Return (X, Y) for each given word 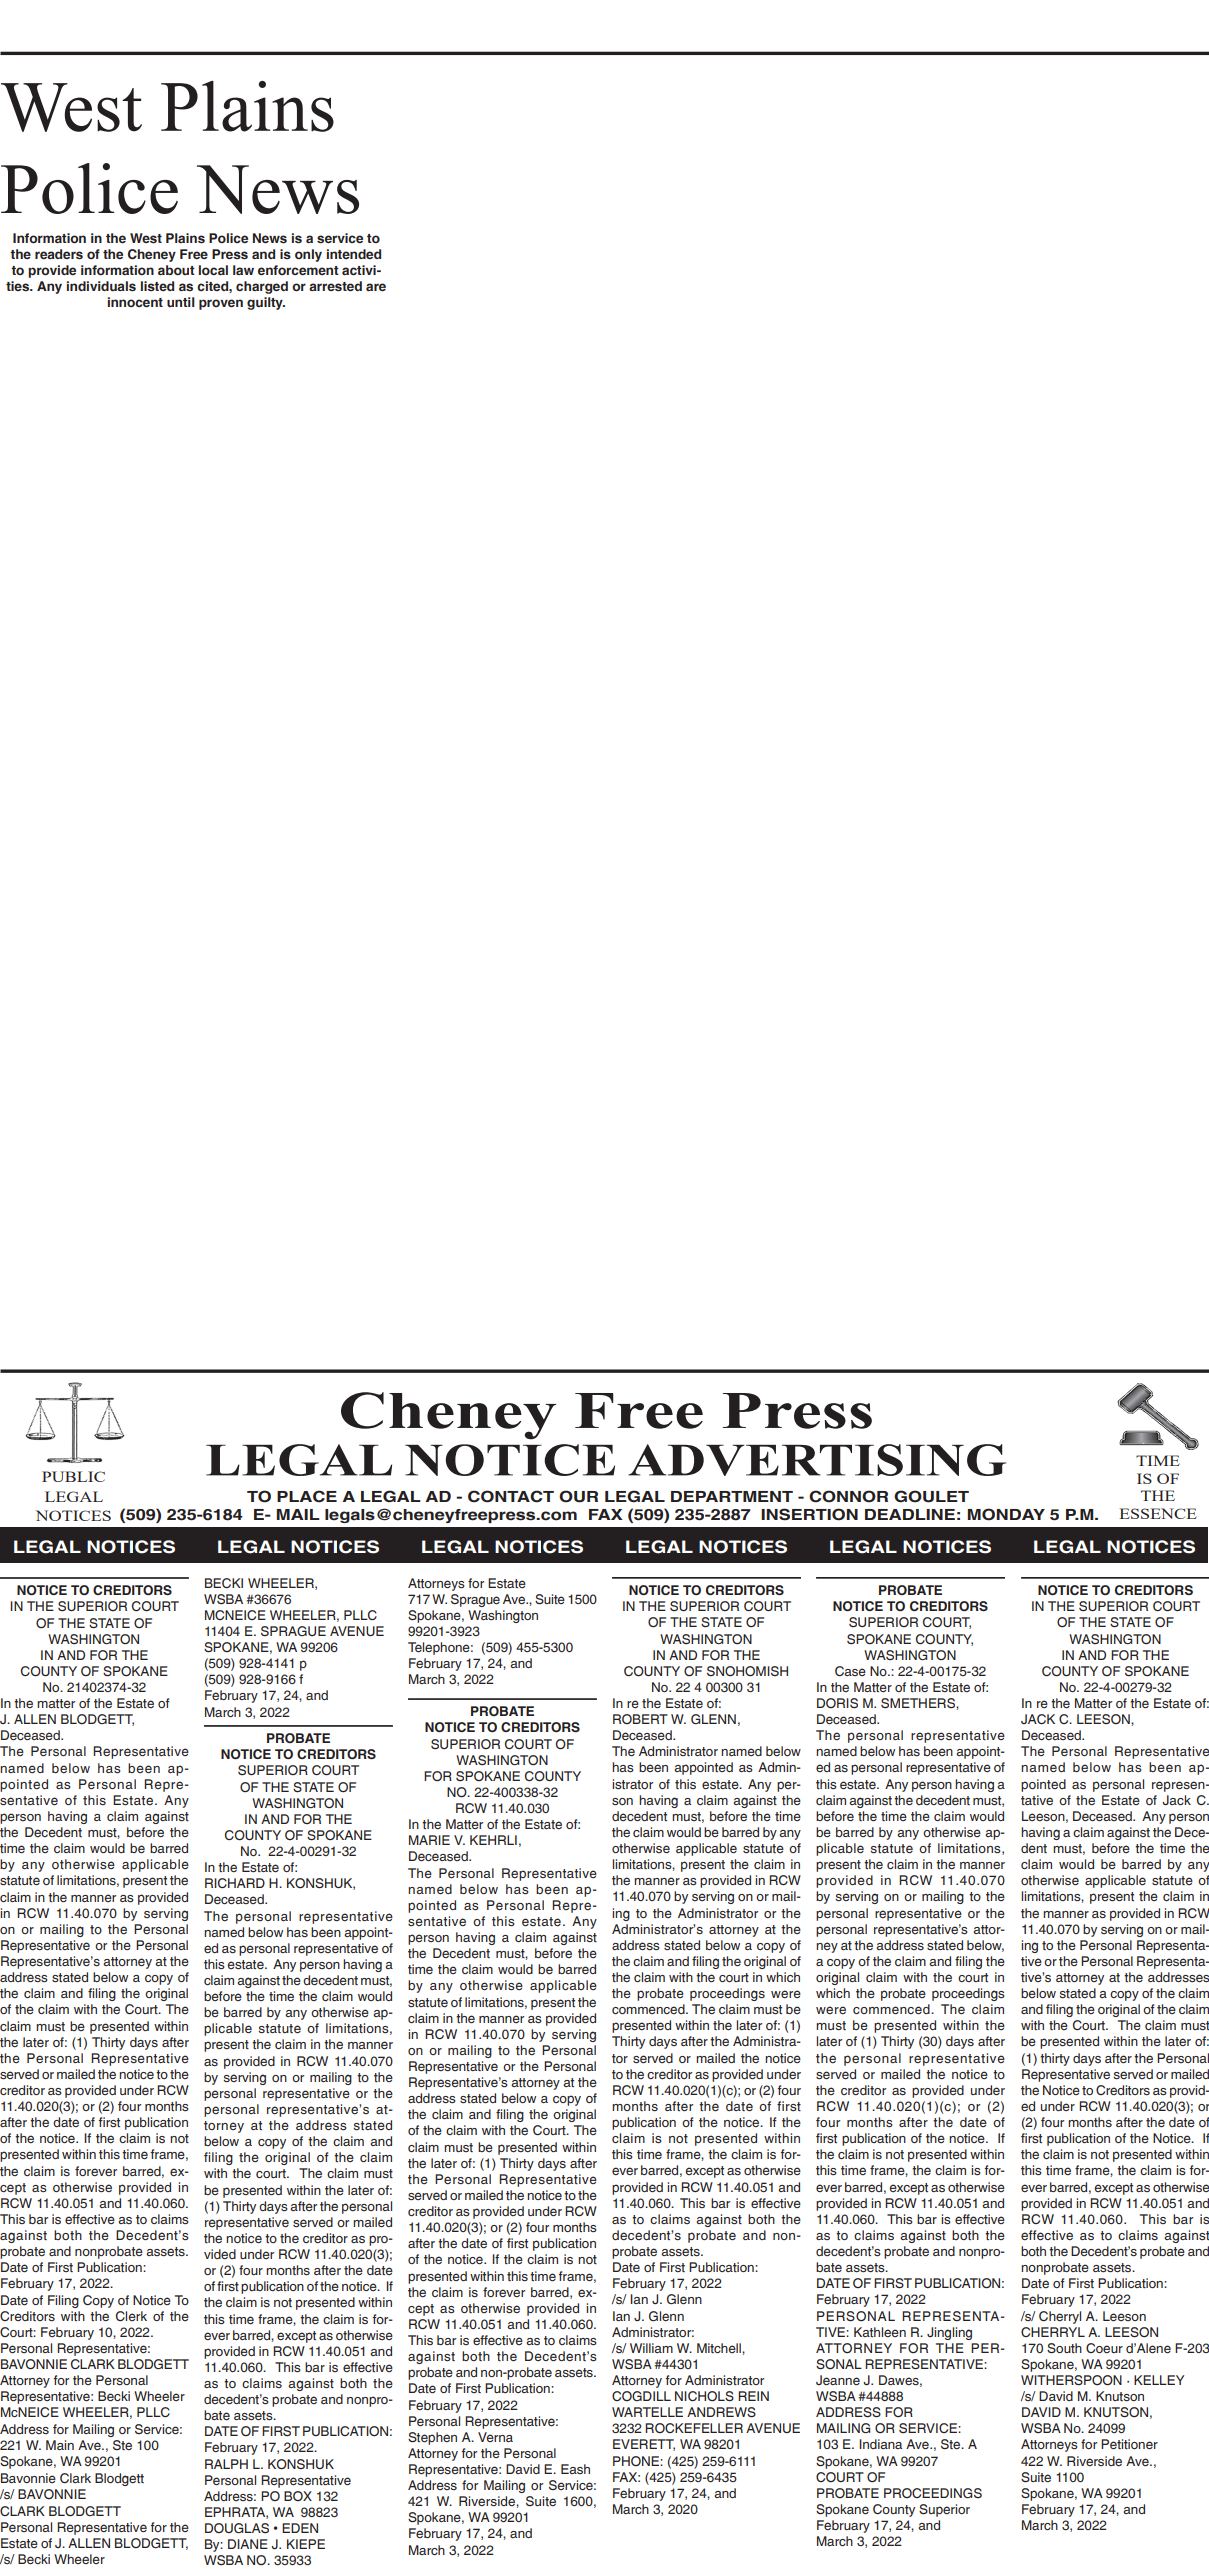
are (376, 287)
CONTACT (511, 1496)
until (181, 302)
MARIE (429, 1840)
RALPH (226, 2464)
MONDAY (1006, 1514)
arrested (335, 286)
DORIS (837, 1703)
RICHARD (235, 1883)
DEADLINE (910, 1514)
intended (354, 254)
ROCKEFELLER (694, 2428)
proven (221, 304)
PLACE (307, 1496)
